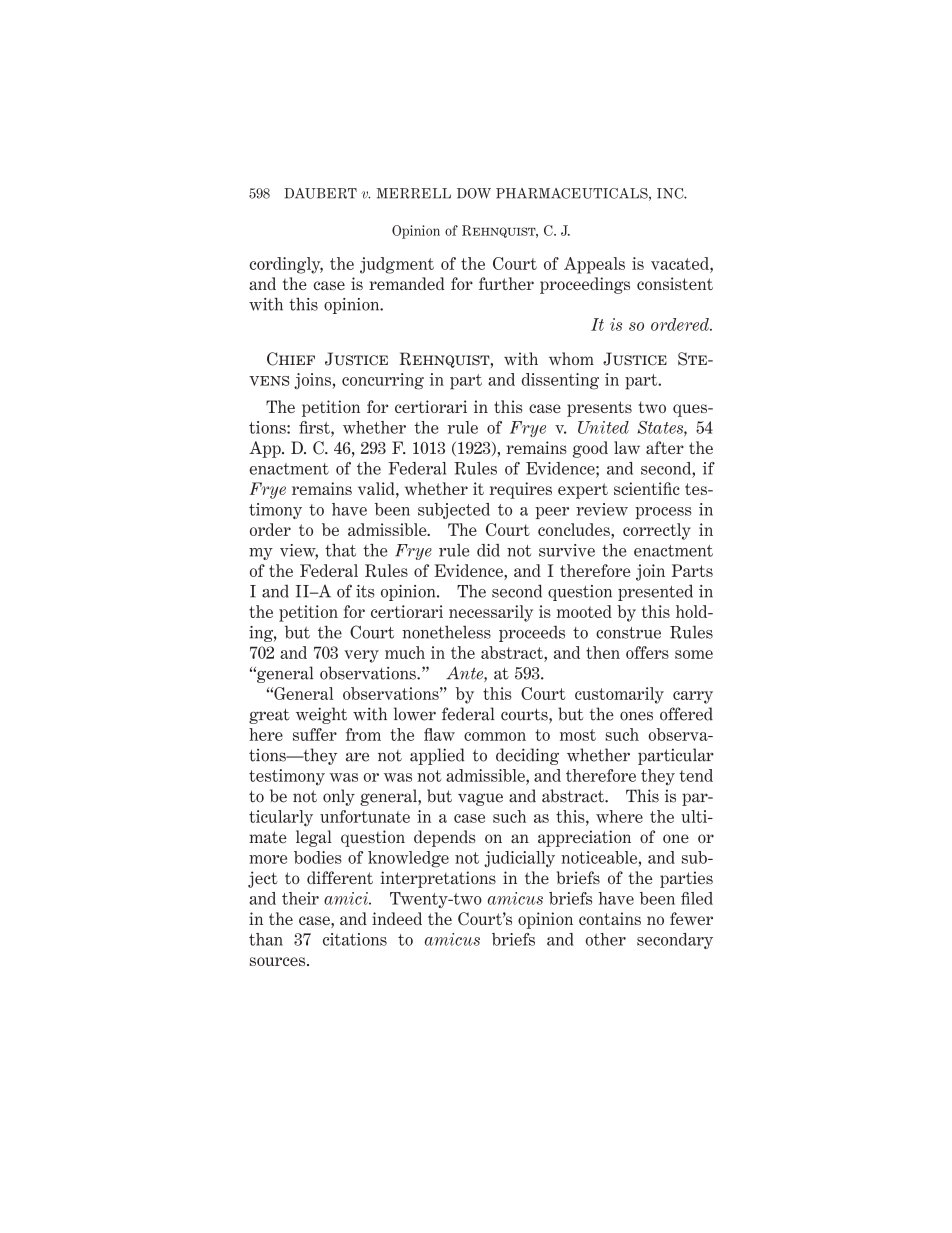 This screenshot has height=1233, width=952. Describe the element at coordinates (279, 961) in the screenshot. I see `sources` at that location.
